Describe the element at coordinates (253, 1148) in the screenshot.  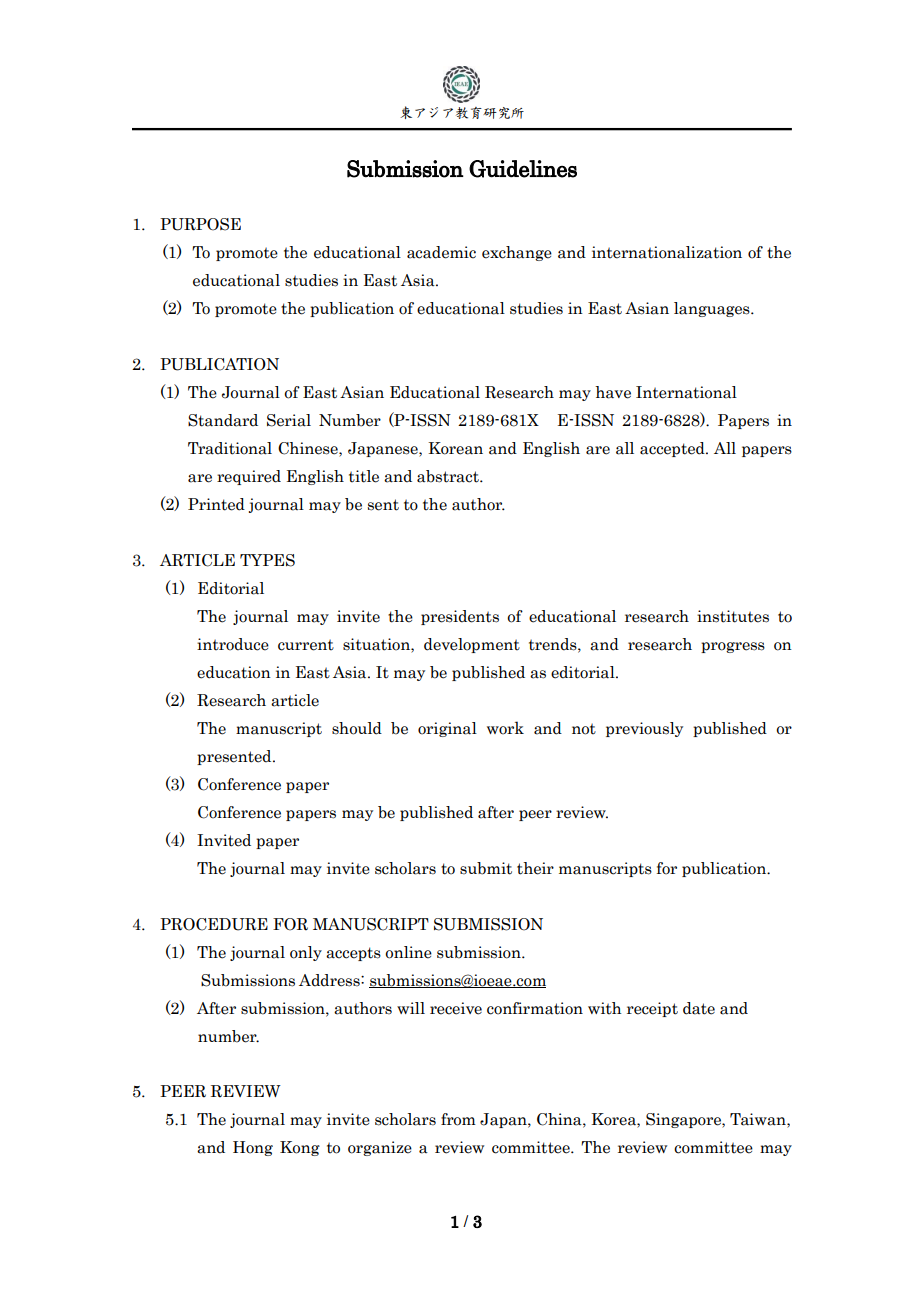
I see `Hong` at that location.
